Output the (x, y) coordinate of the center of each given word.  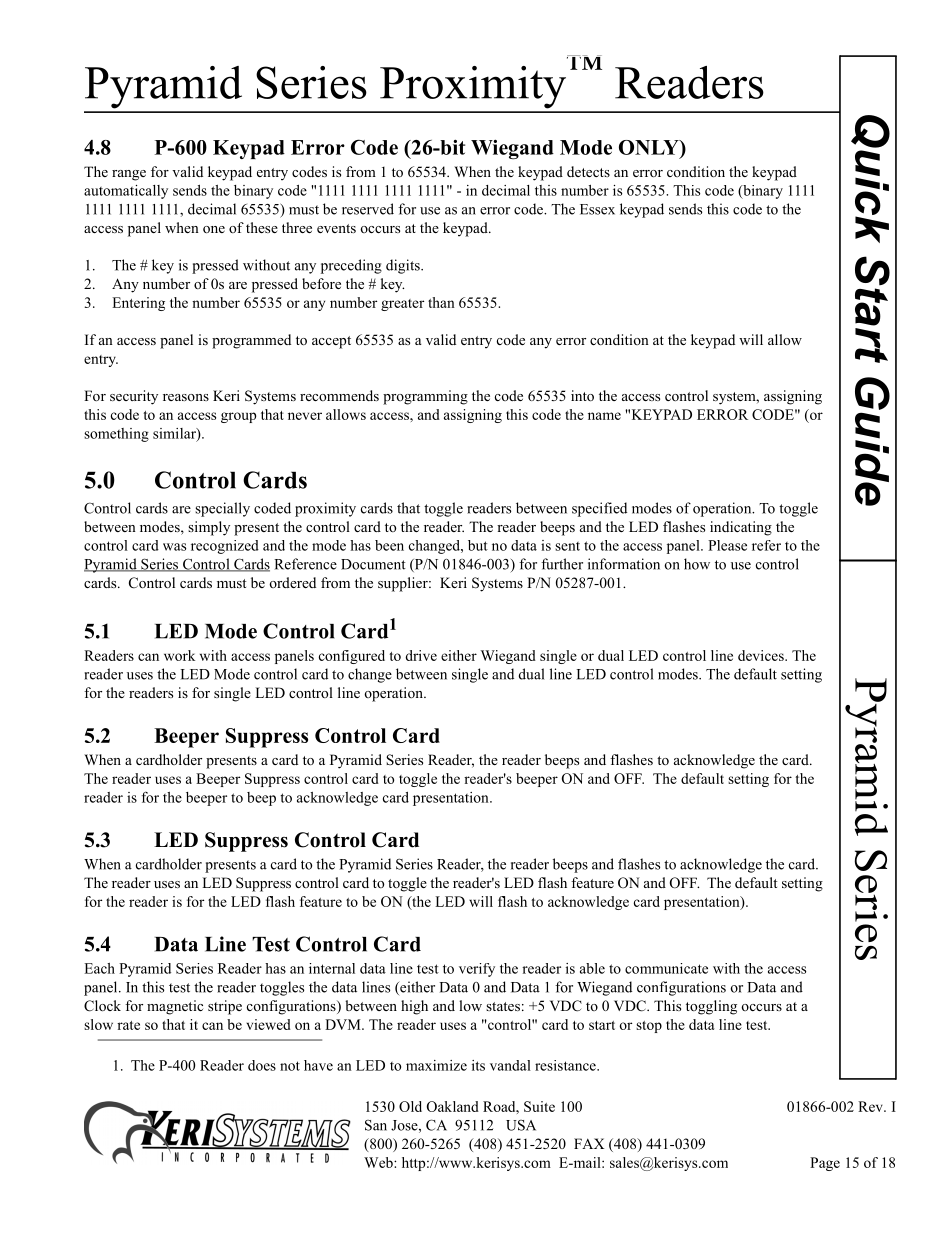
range (129, 175)
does (262, 1065)
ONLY (650, 147)
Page (825, 1164)
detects (588, 171)
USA (521, 1125)
